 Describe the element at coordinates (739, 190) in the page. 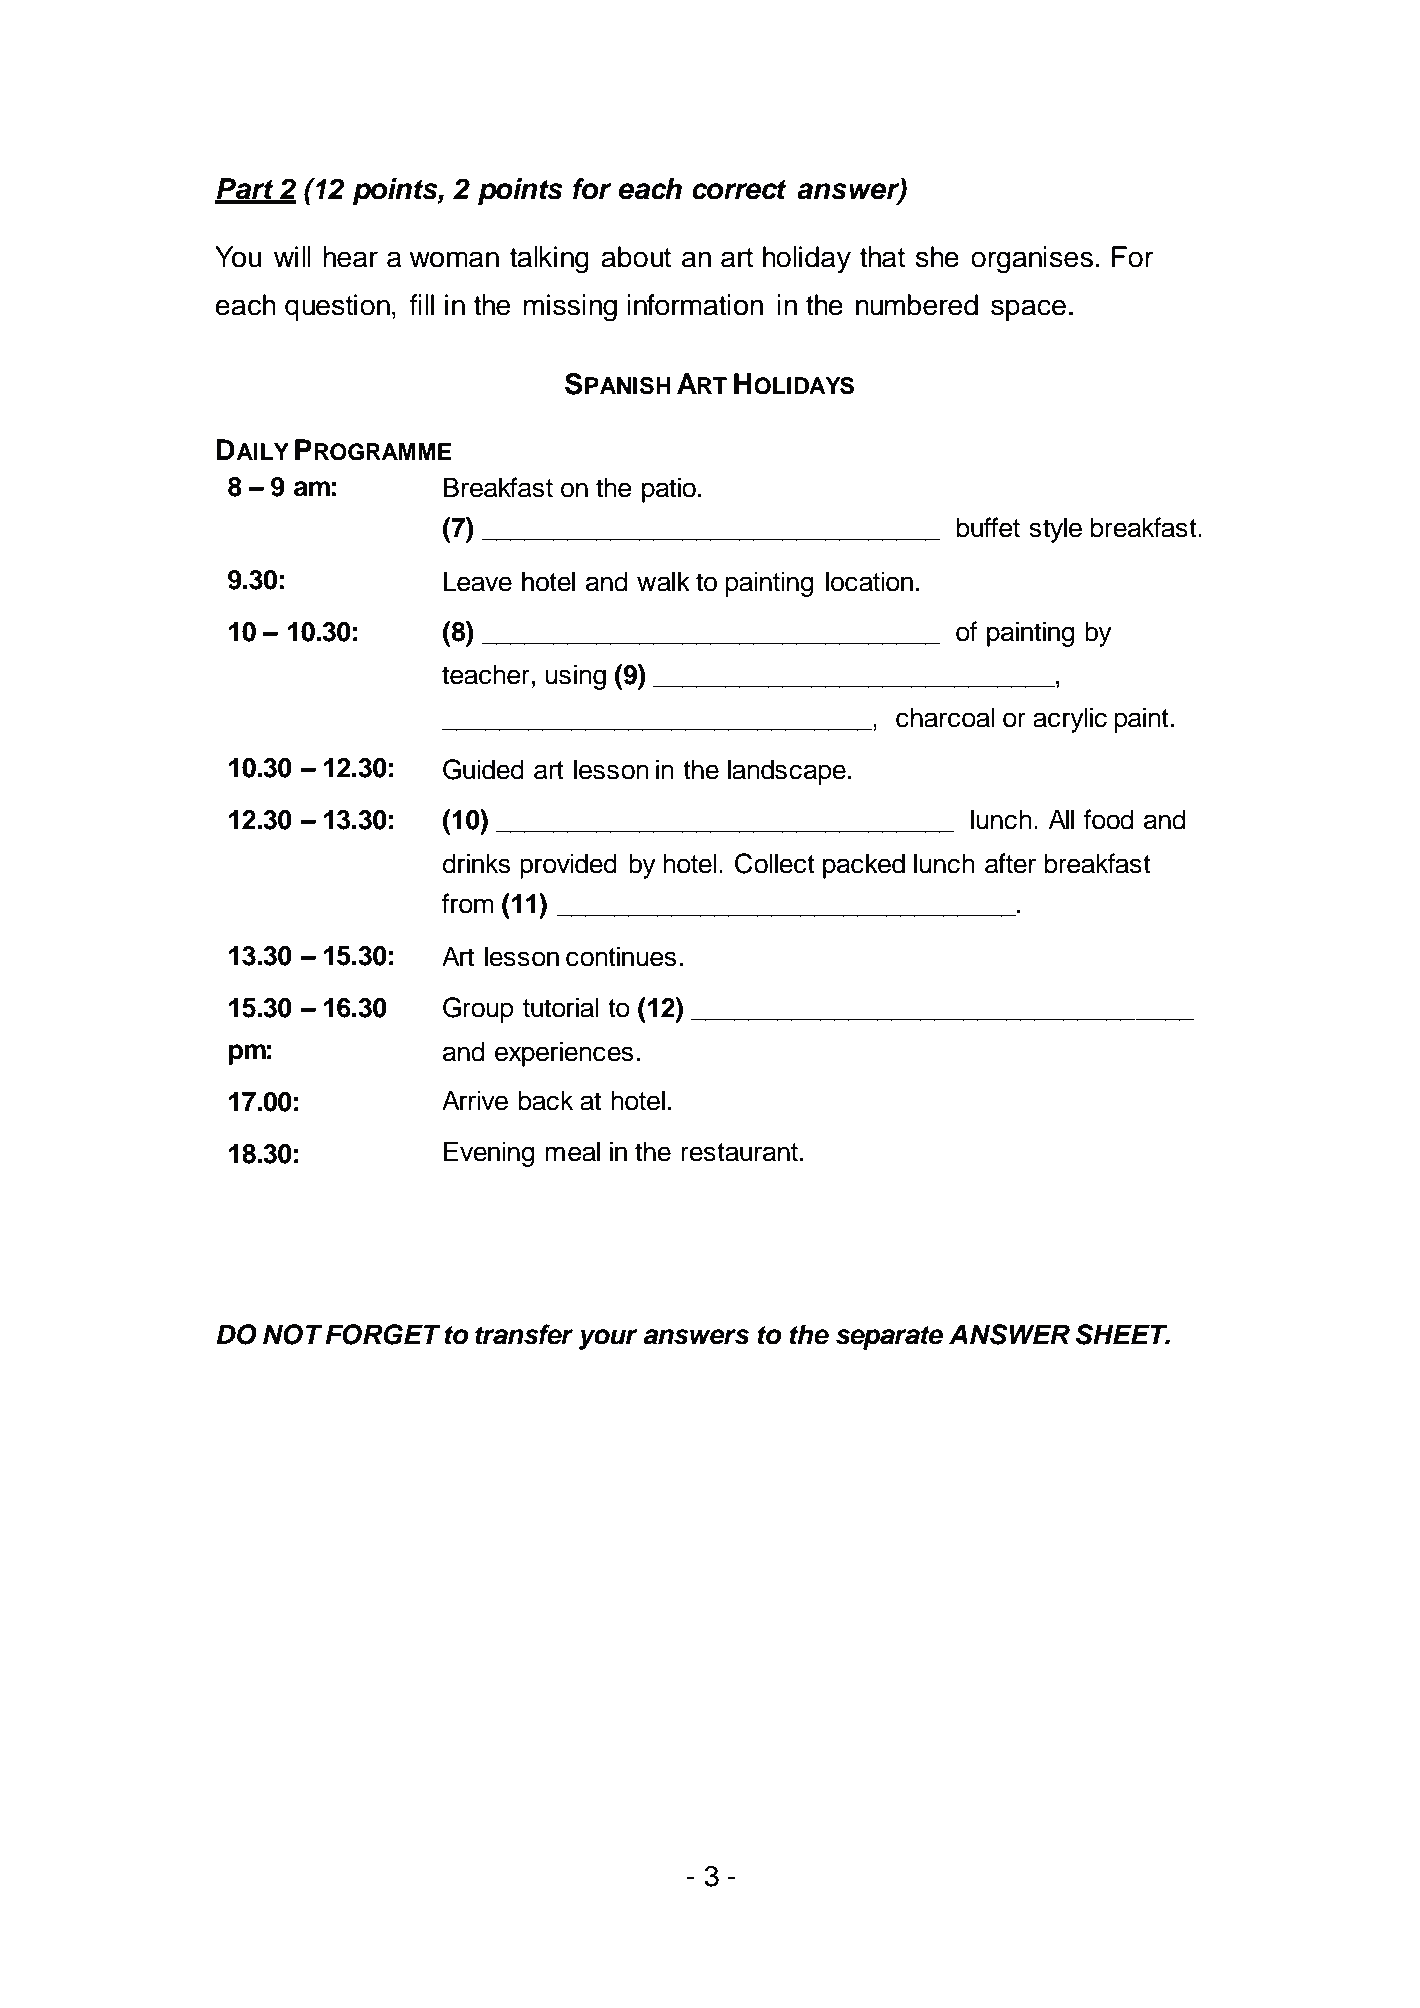

I see `correct` at that location.
